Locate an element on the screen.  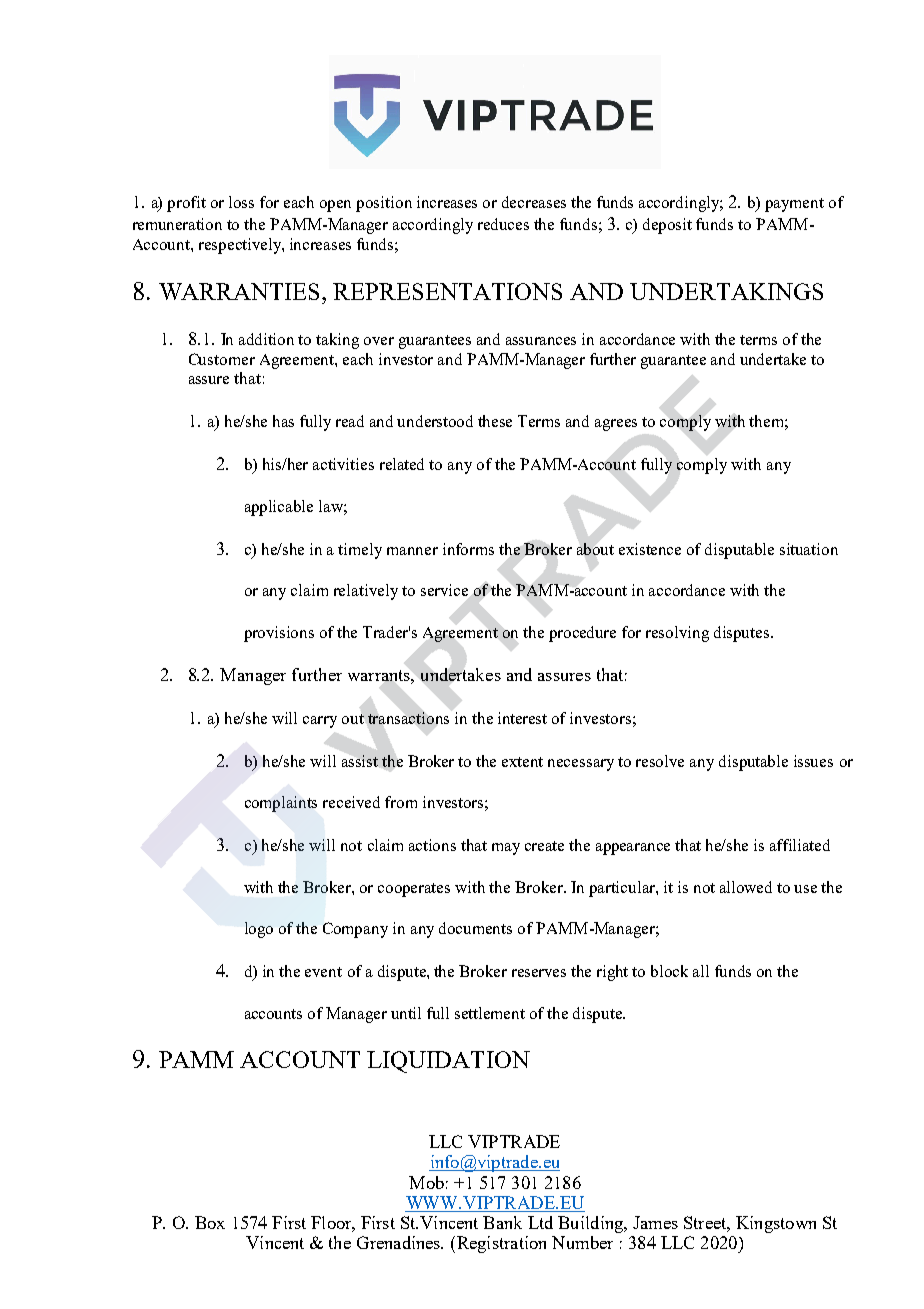
payment is located at coordinates (794, 205).
